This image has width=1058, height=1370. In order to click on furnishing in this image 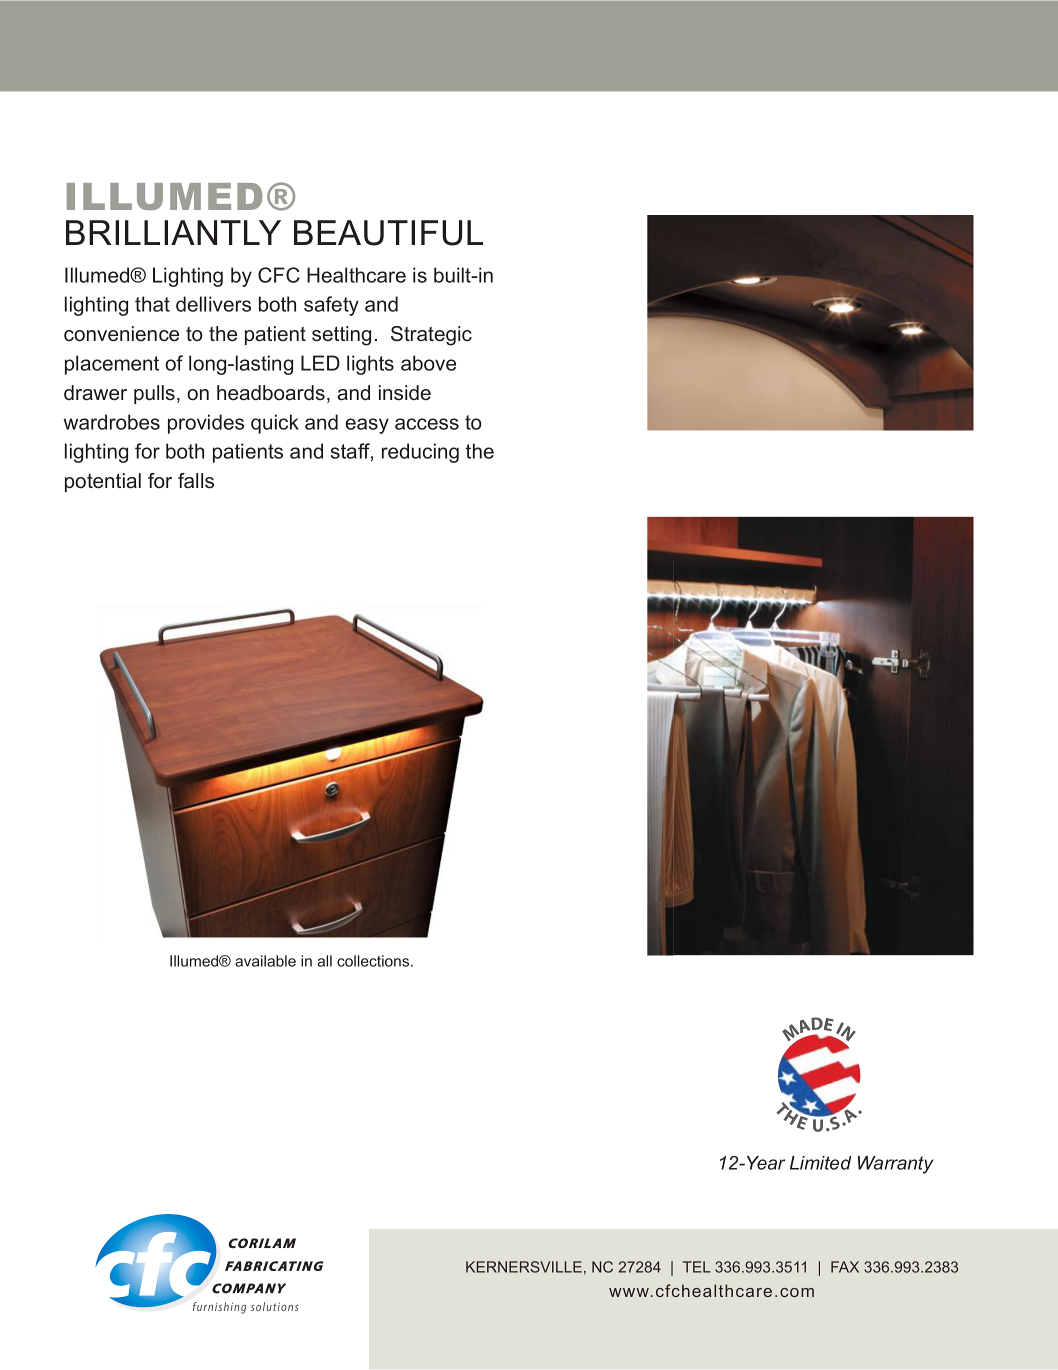, I will do `click(219, 1308)`.
